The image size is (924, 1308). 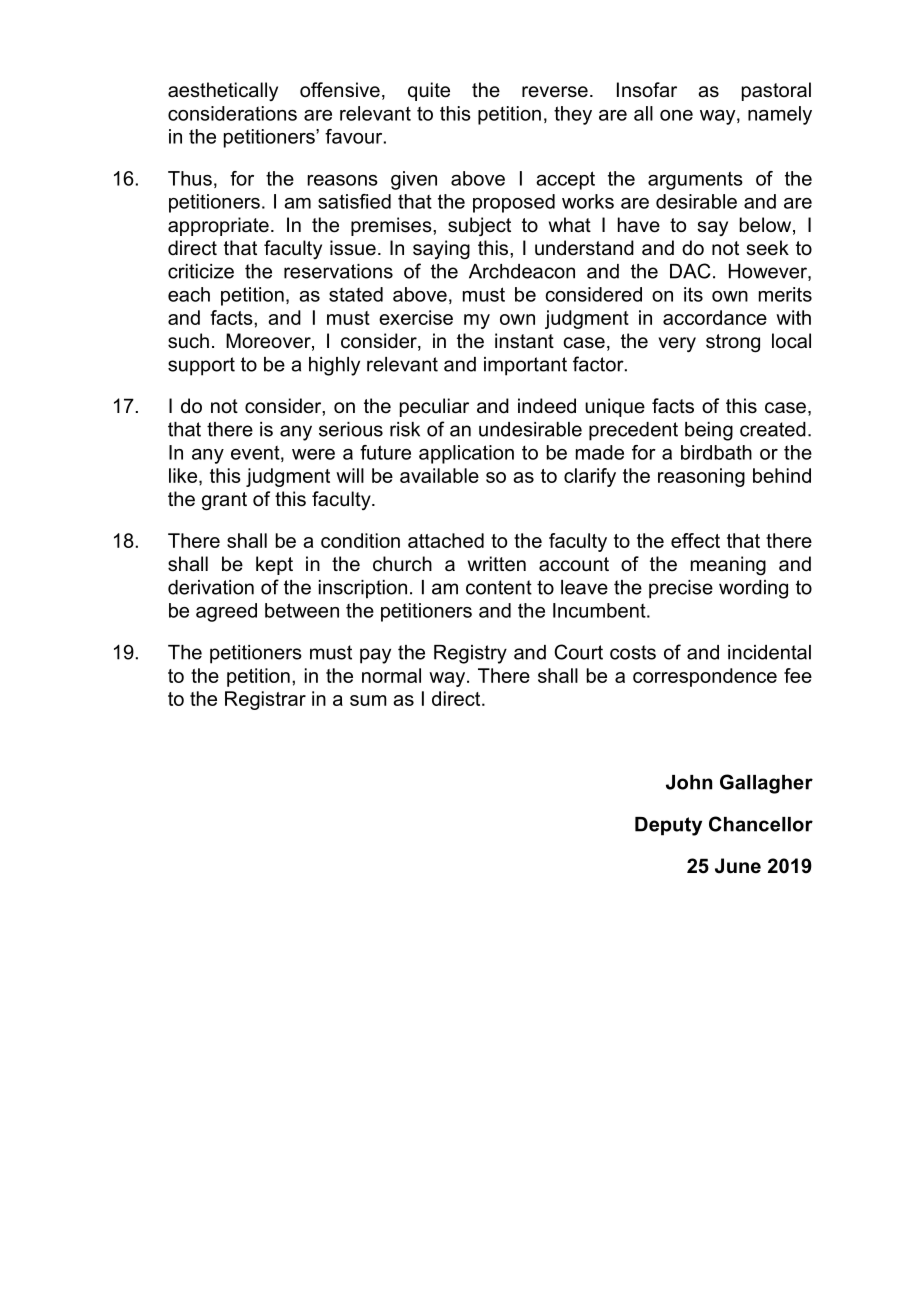 What do you see at coordinates (738, 866) in the document?
I see `June` at bounding box center [738, 866].
